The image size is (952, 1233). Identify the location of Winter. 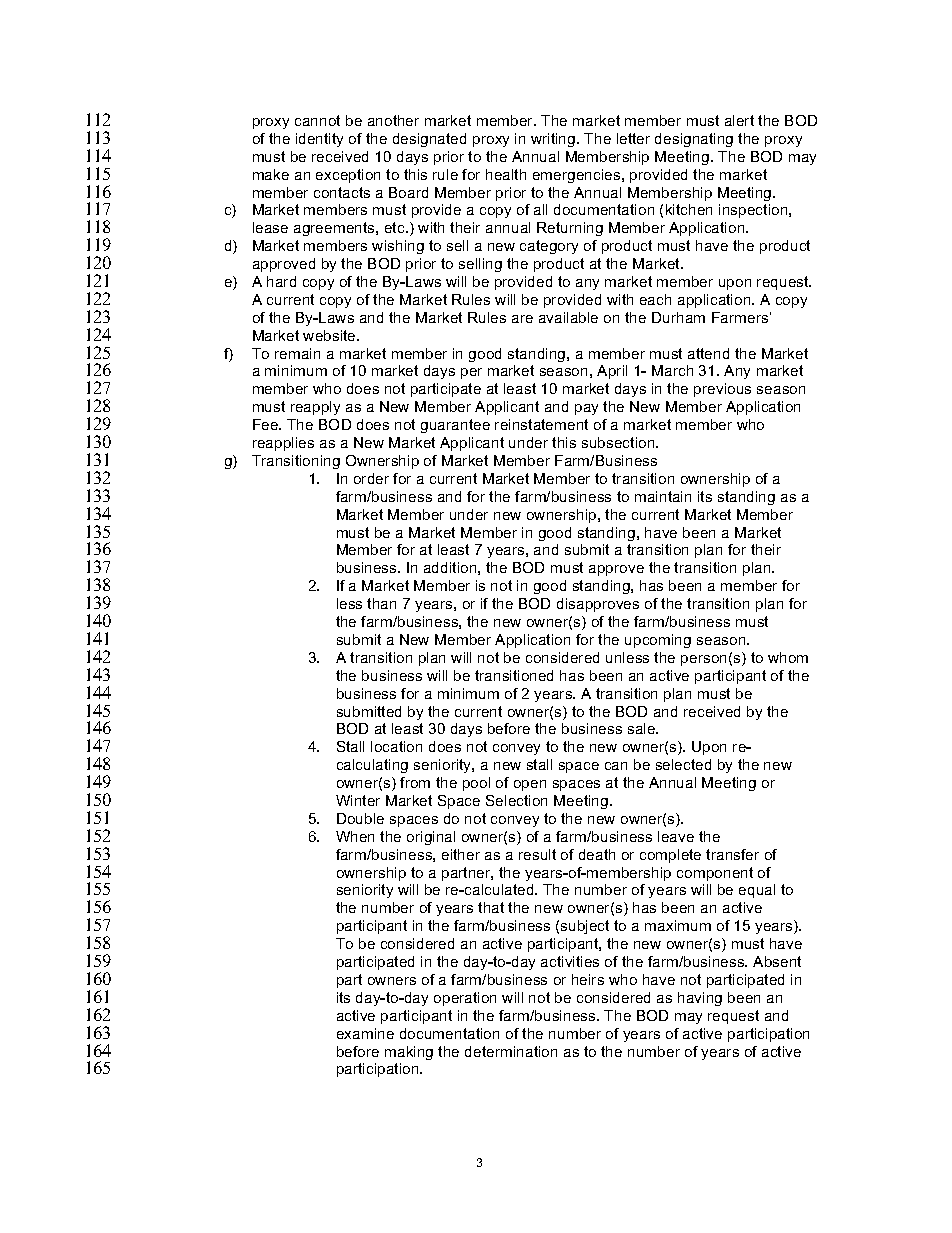
(358, 800).
